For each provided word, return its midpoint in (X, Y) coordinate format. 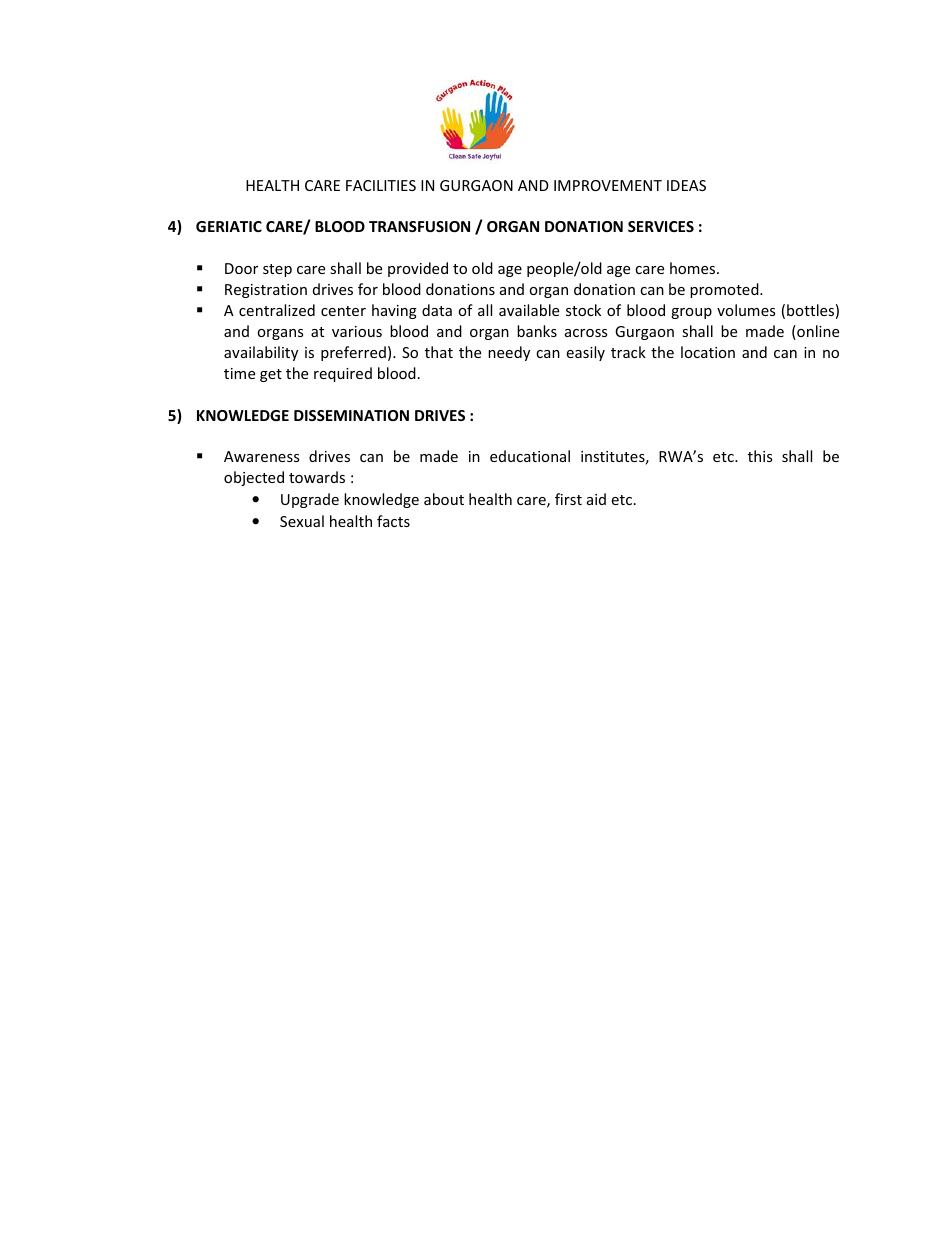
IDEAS (686, 185)
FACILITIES (381, 185)
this (760, 456)
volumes (746, 310)
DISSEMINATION (351, 415)
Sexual (302, 521)
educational (530, 456)
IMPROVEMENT (608, 185)
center (343, 311)
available (529, 310)
